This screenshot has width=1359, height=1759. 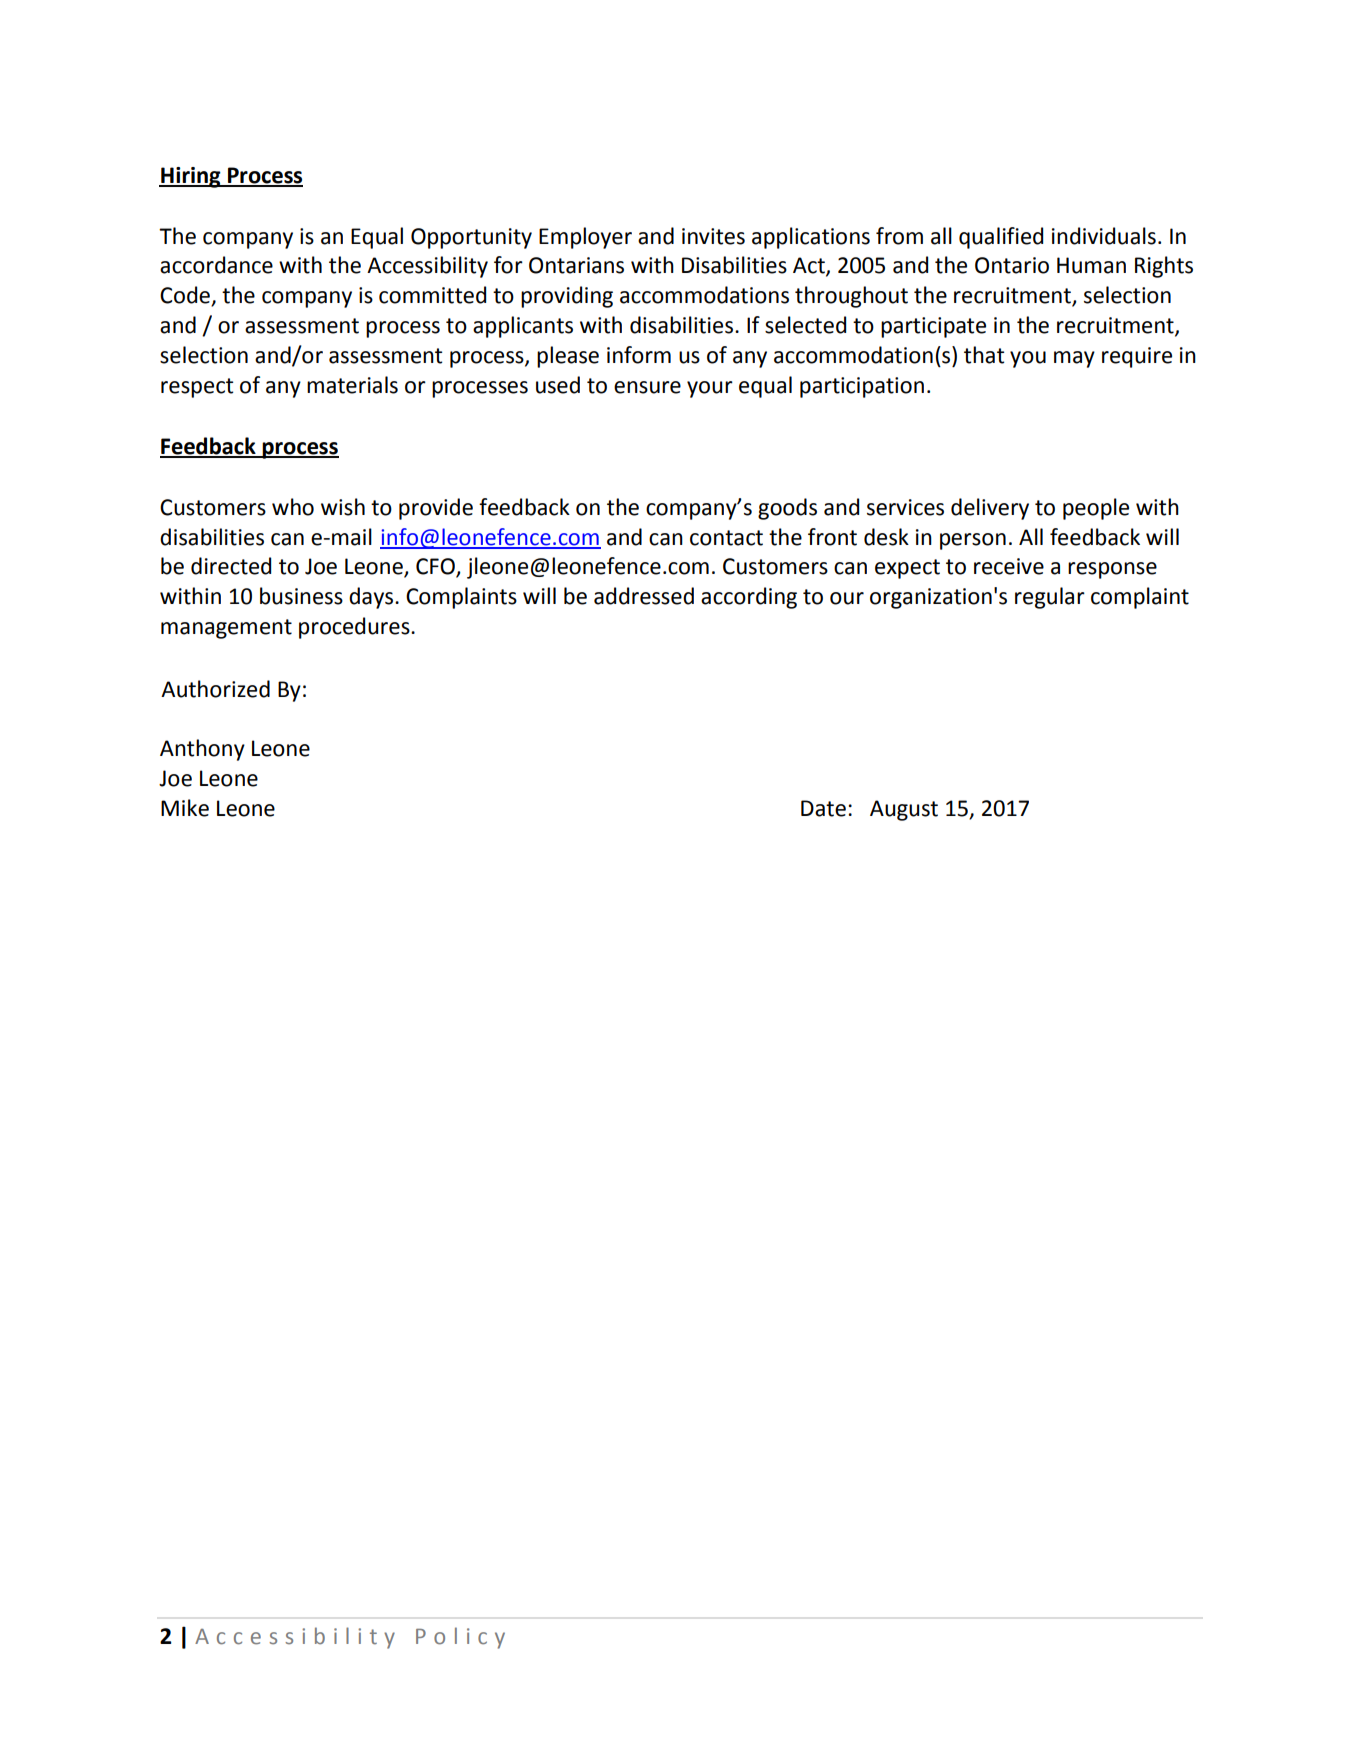 I want to click on individuals, so click(x=1104, y=236).
